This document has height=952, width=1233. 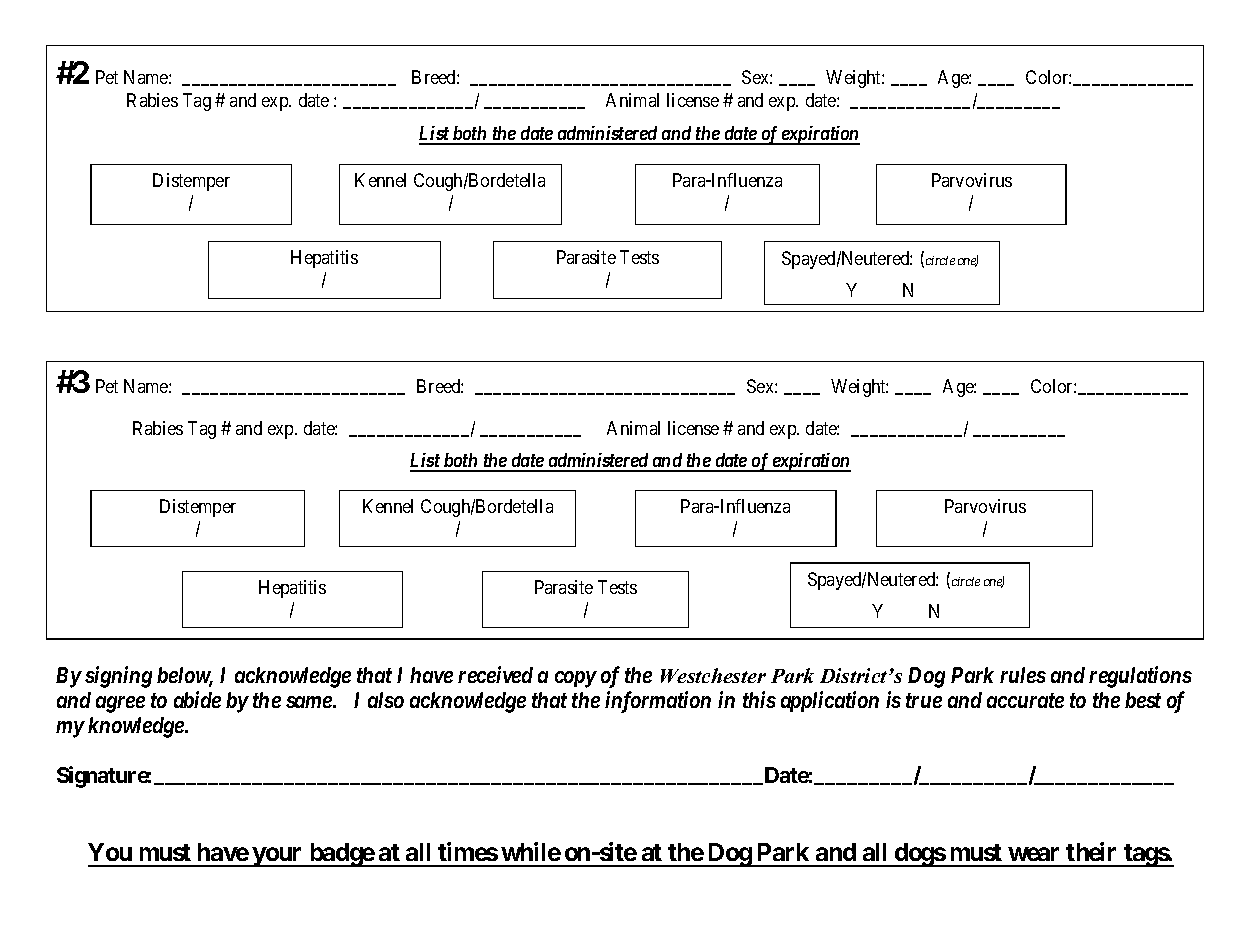 What do you see at coordinates (386, 700) in the document?
I see `also` at bounding box center [386, 700].
